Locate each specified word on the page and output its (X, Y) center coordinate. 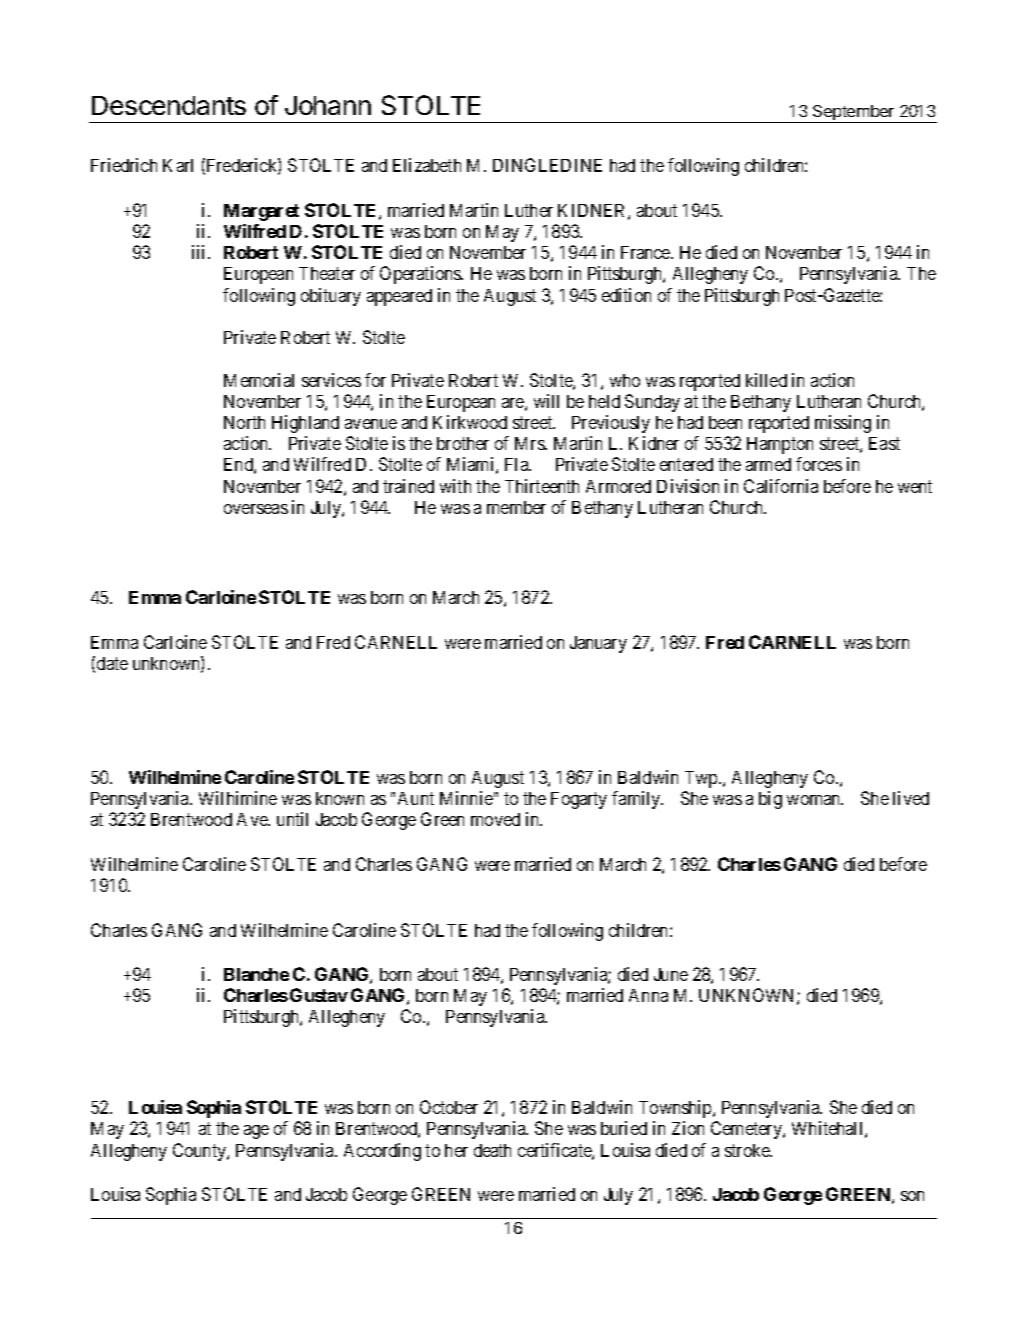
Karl (178, 165)
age (256, 1132)
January (598, 644)
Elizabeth (427, 165)
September (854, 114)
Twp (702, 779)
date (112, 663)
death (492, 1150)
